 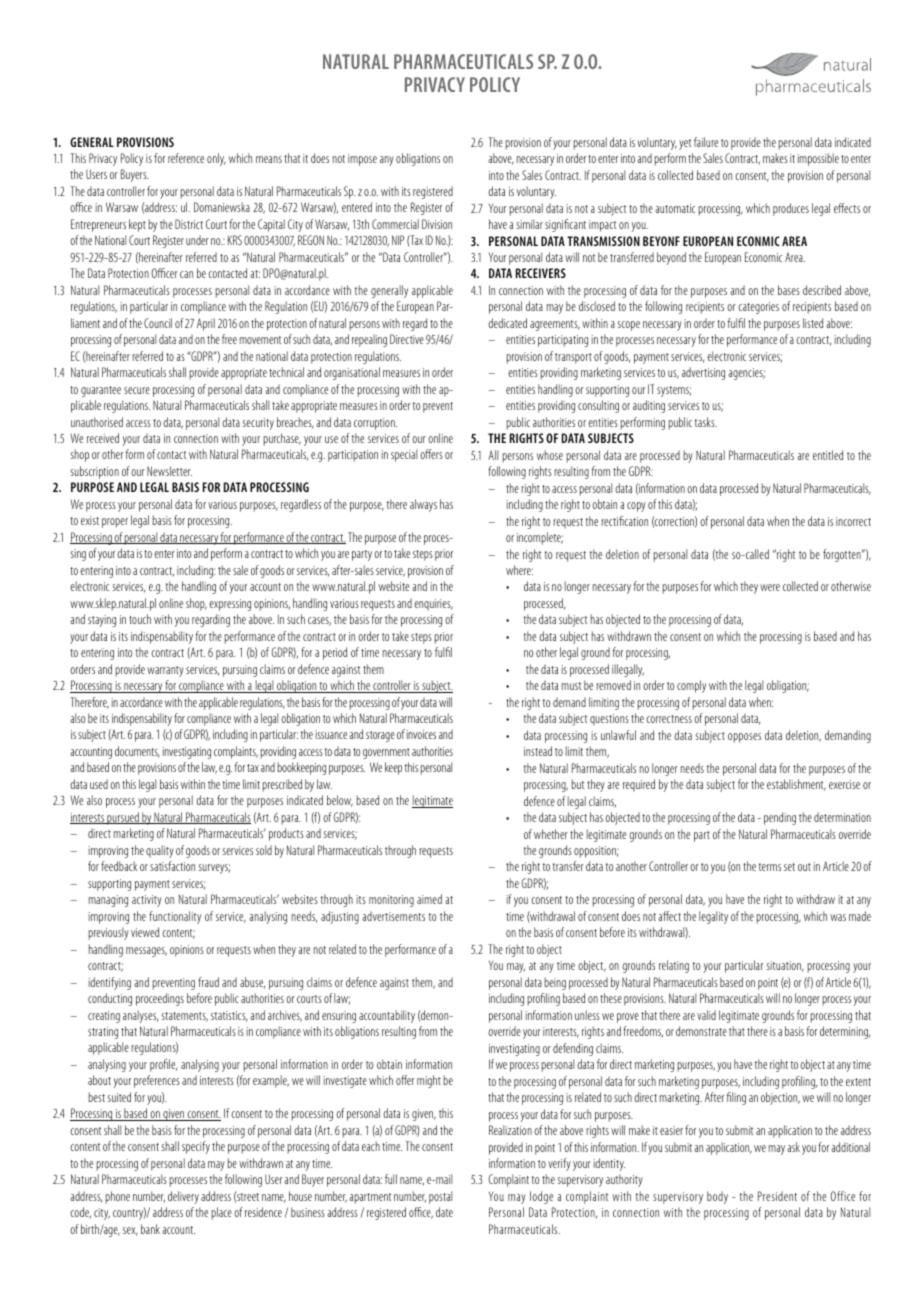 What do you see at coordinates (216, 159) in the document?
I see `only` at bounding box center [216, 159].
